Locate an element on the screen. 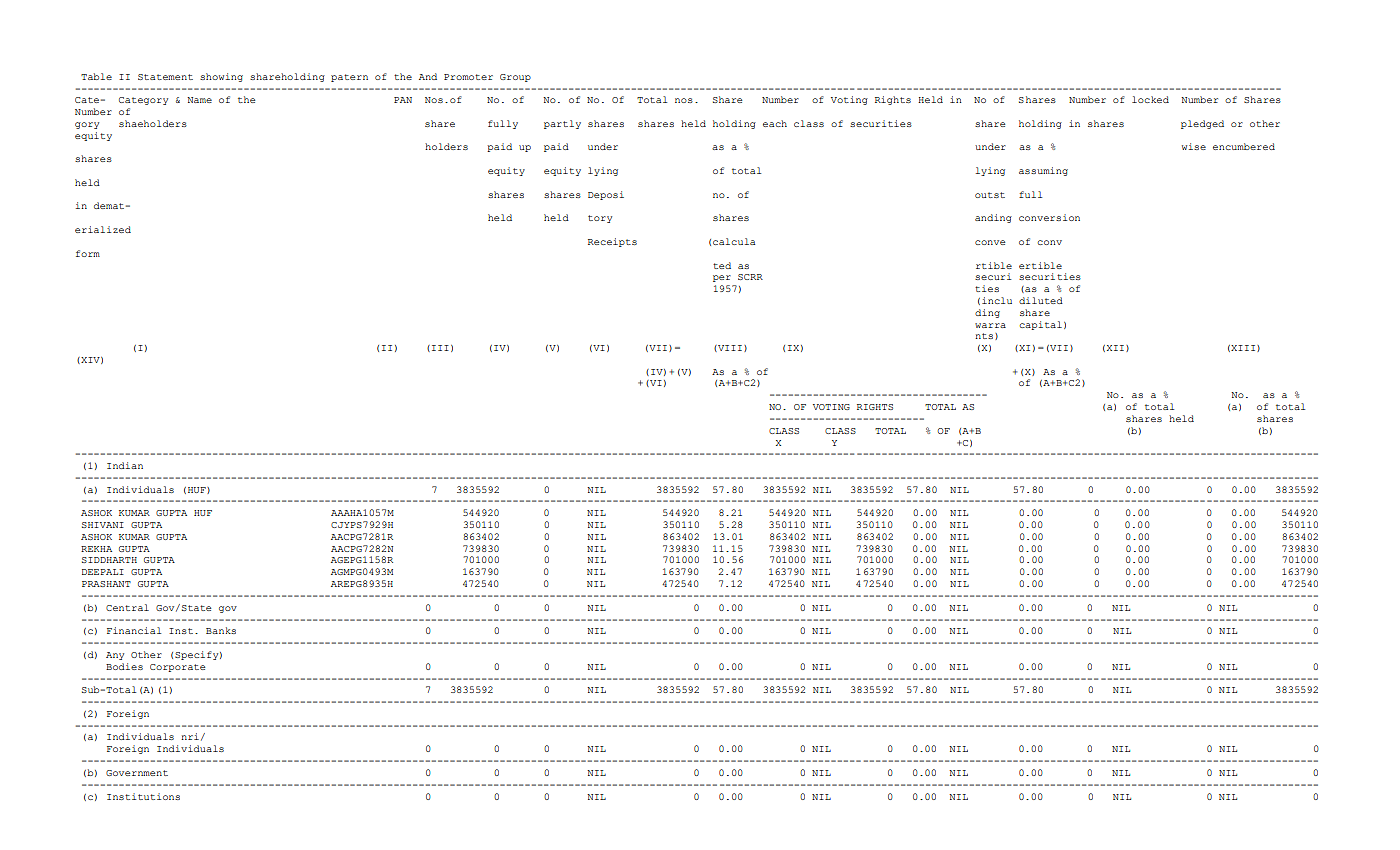  locked is located at coordinates (1150, 99).
